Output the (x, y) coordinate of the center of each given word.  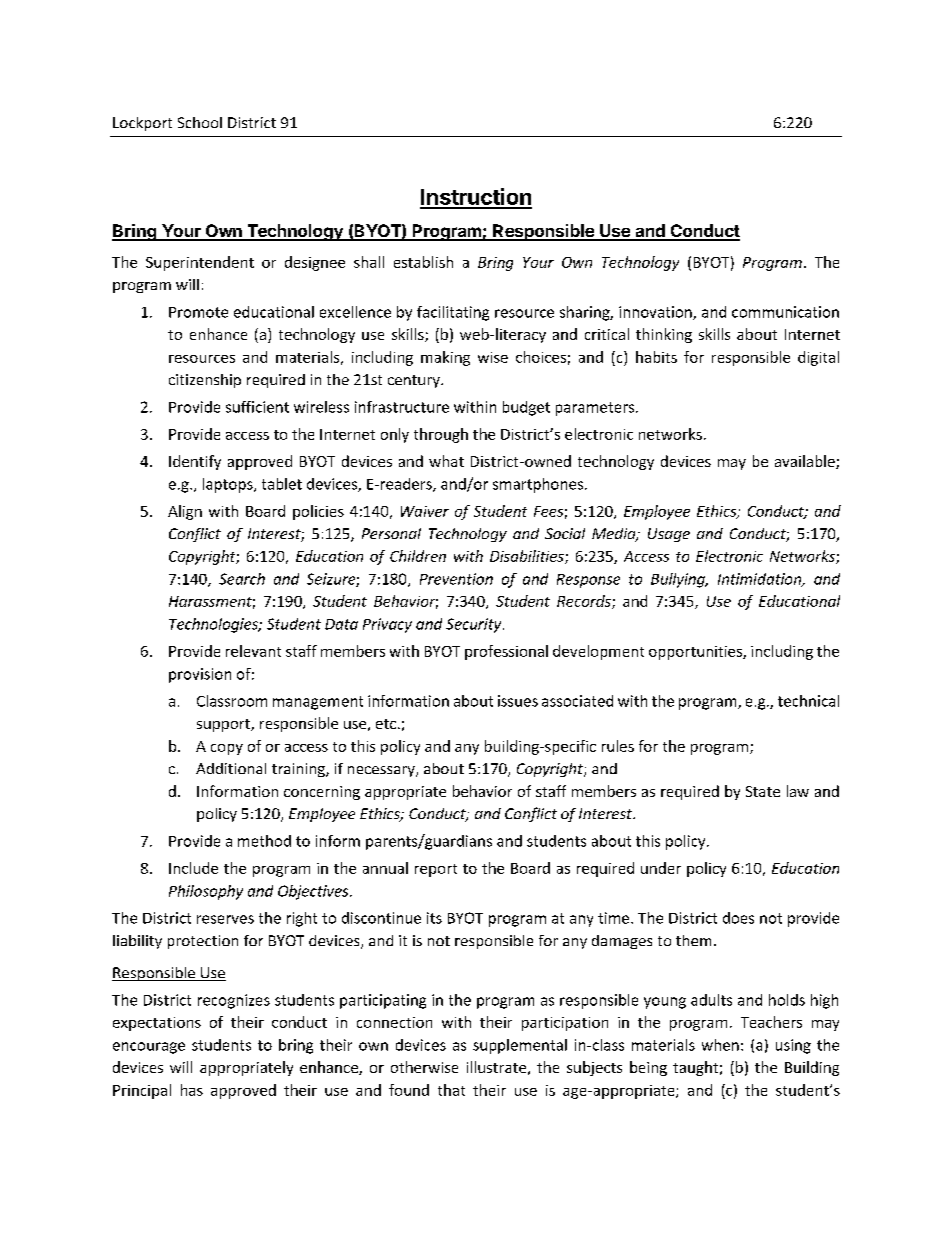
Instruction (476, 198)
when (720, 1045)
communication (785, 312)
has (192, 1090)
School (200, 122)
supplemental (520, 1046)
